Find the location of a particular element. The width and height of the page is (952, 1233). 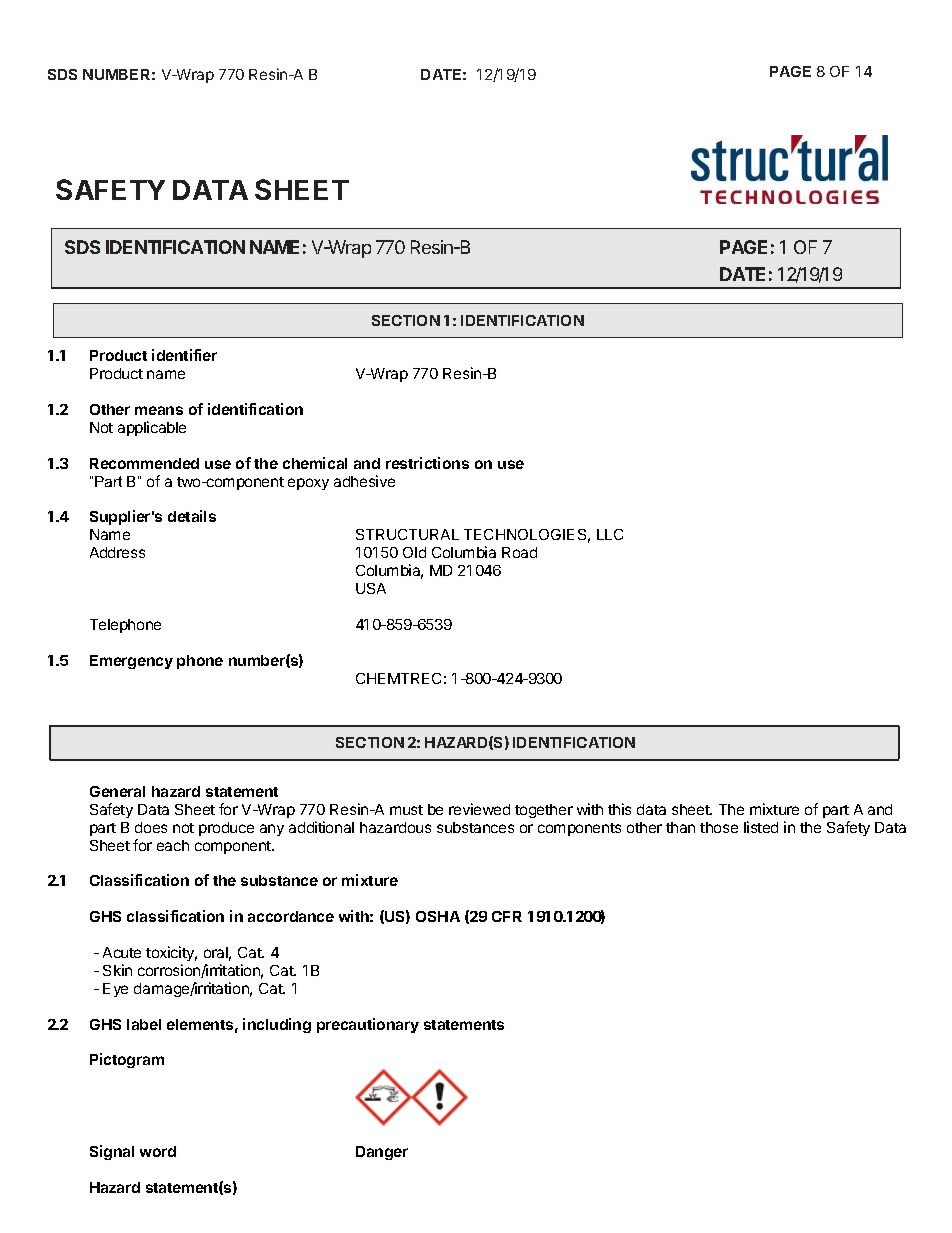

LLC is located at coordinates (610, 534).
